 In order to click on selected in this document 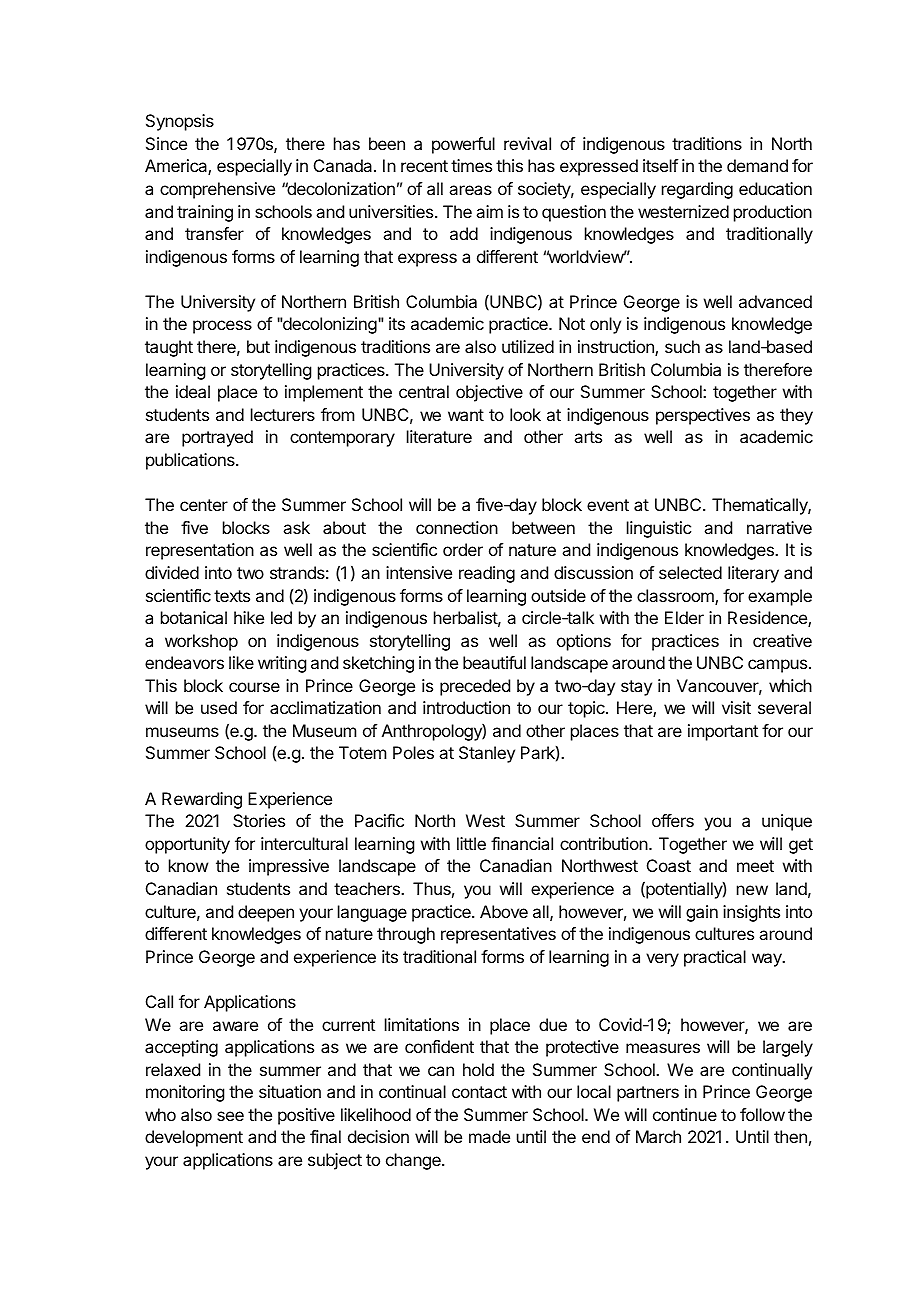, I will do `click(690, 572)`.
